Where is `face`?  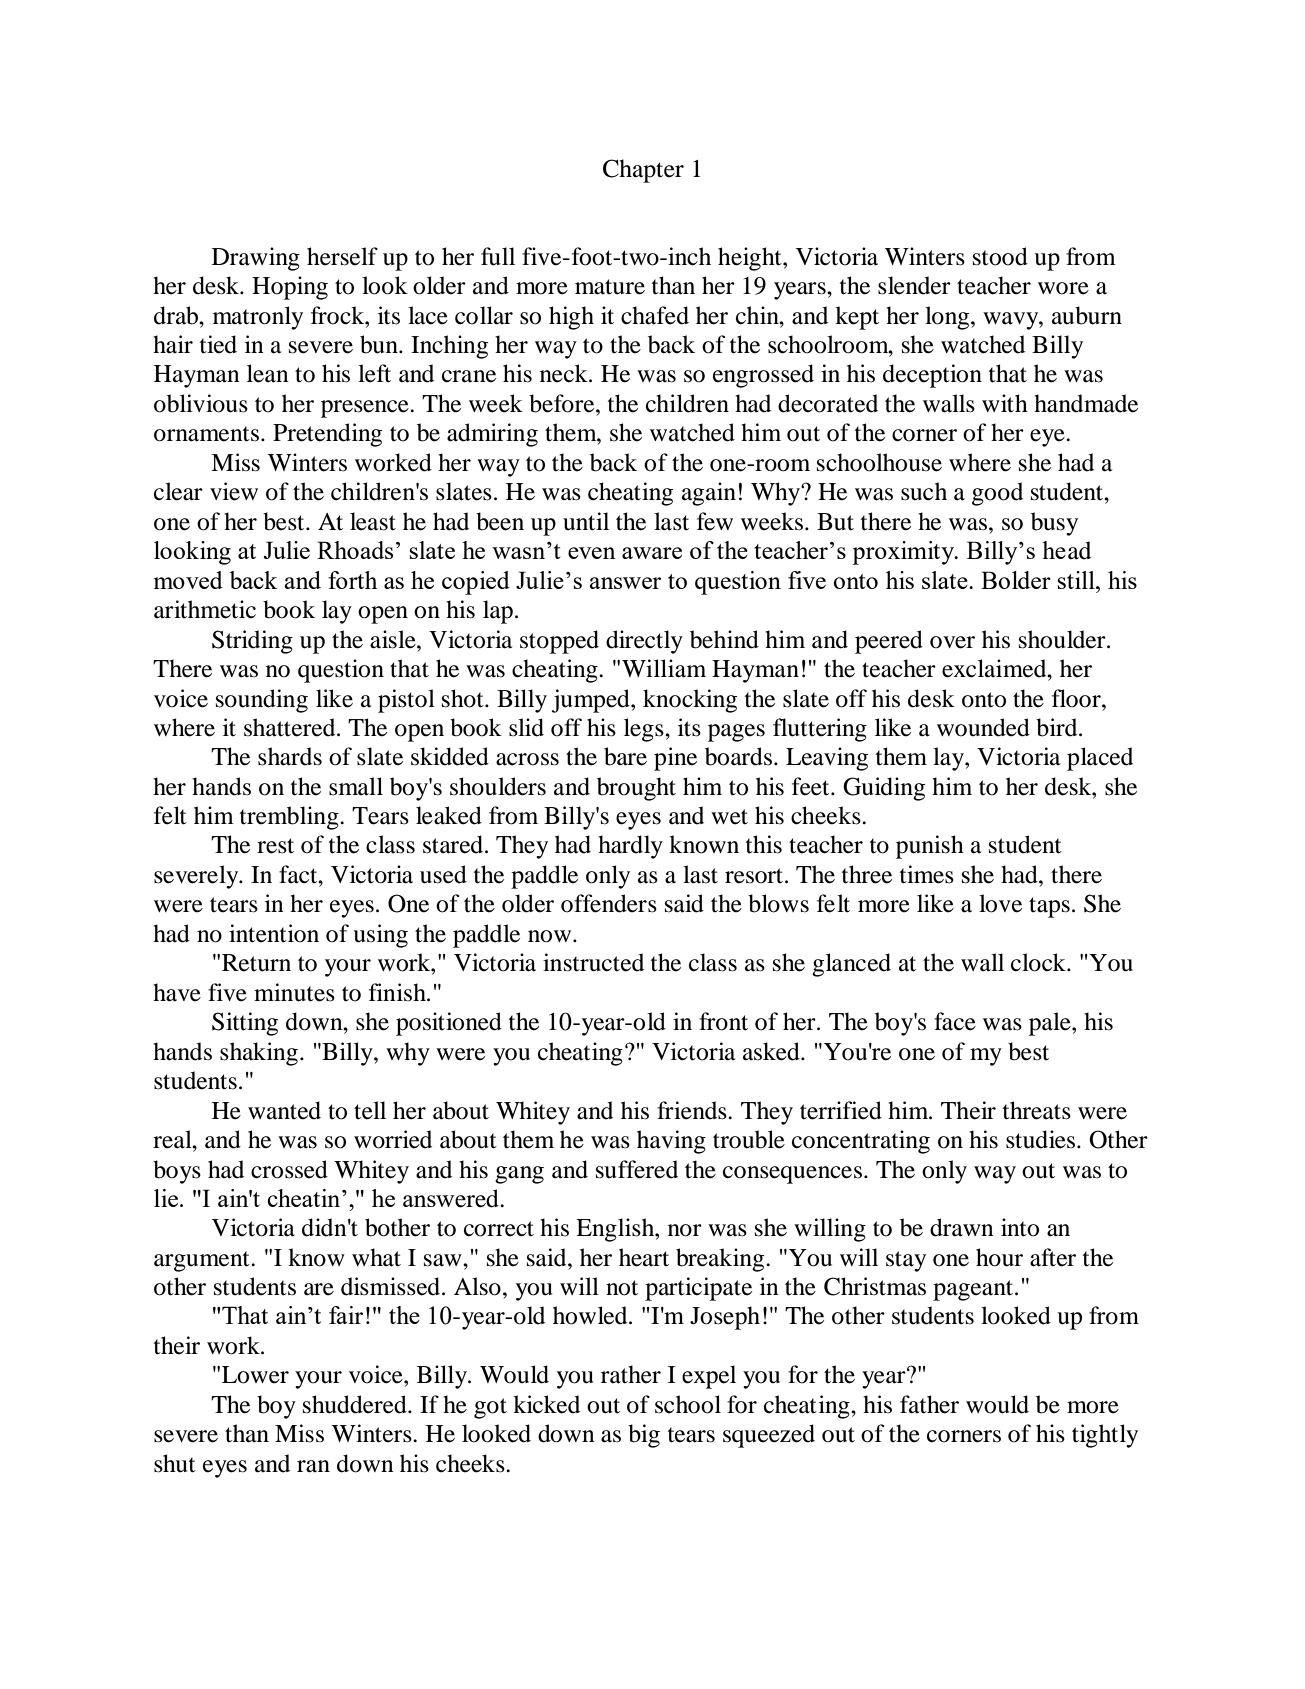
face is located at coordinates (955, 1021).
